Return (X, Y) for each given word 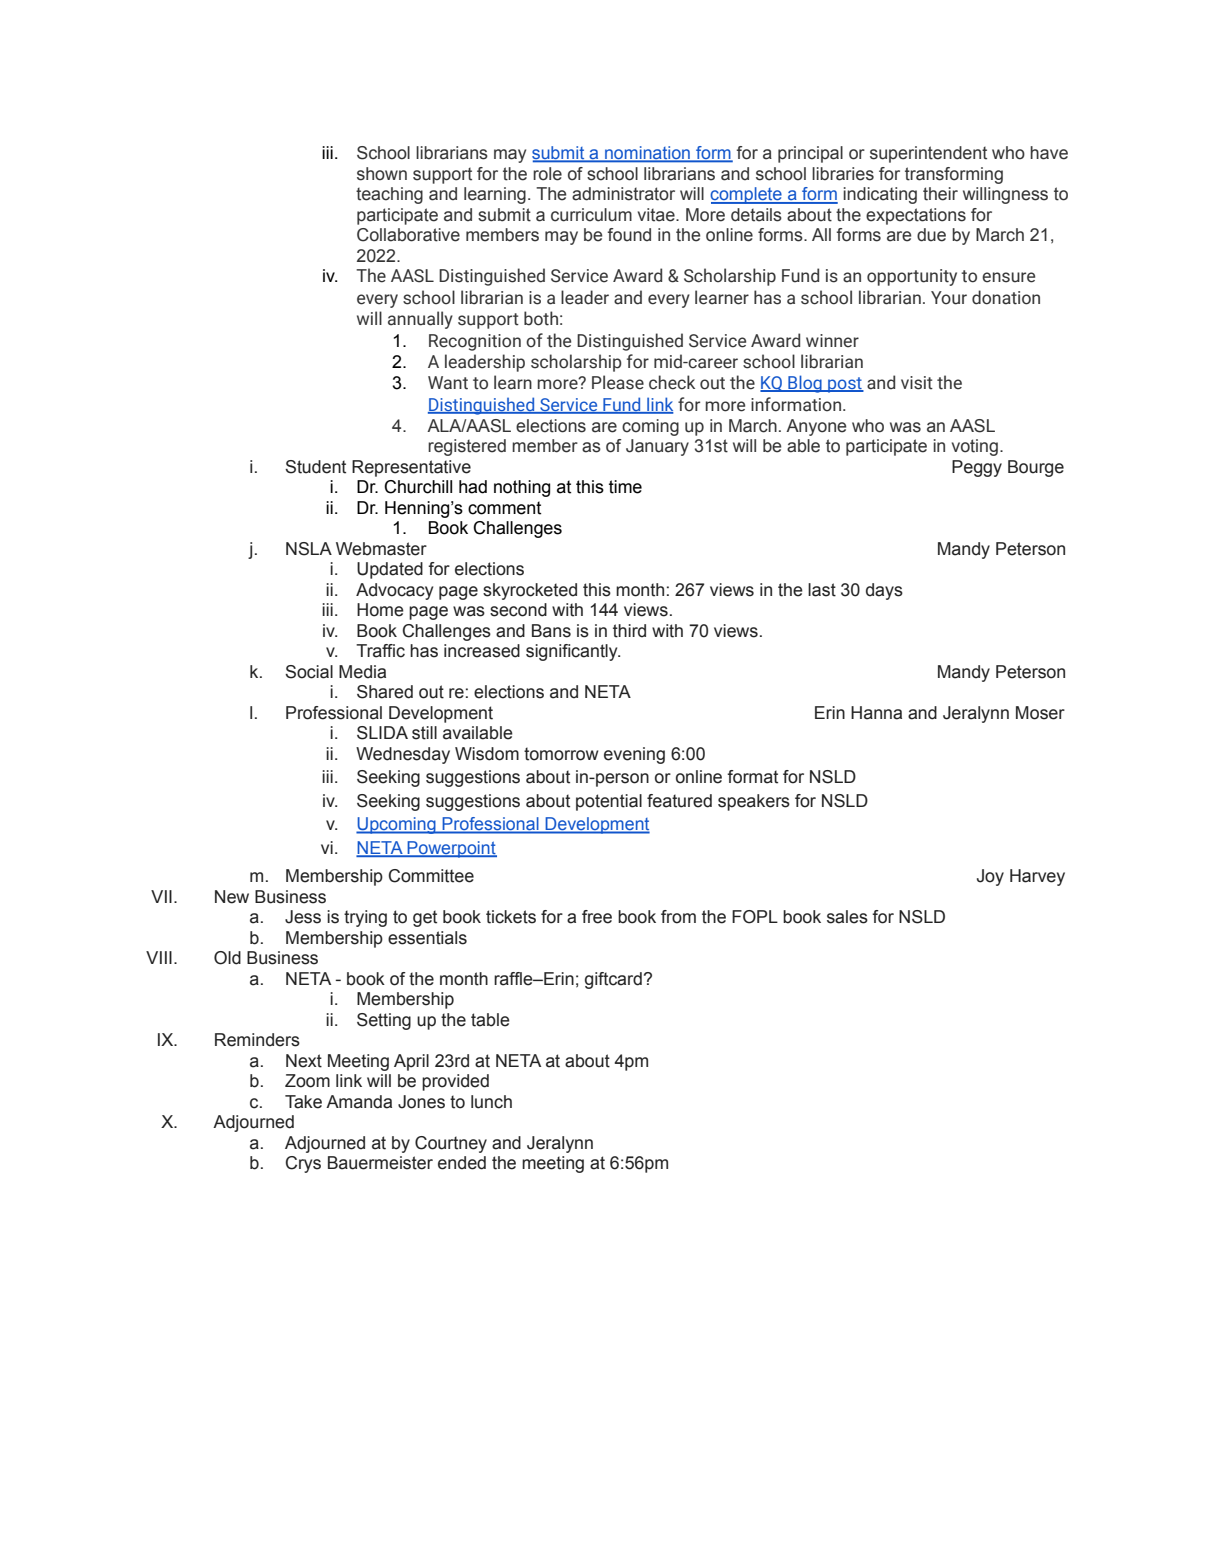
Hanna (876, 713)
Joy (990, 877)
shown (382, 174)
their (940, 194)
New (232, 897)
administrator (623, 194)
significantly (573, 652)
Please (618, 382)
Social (309, 672)
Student (315, 467)
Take (303, 1102)
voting (975, 447)
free (597, 917)
